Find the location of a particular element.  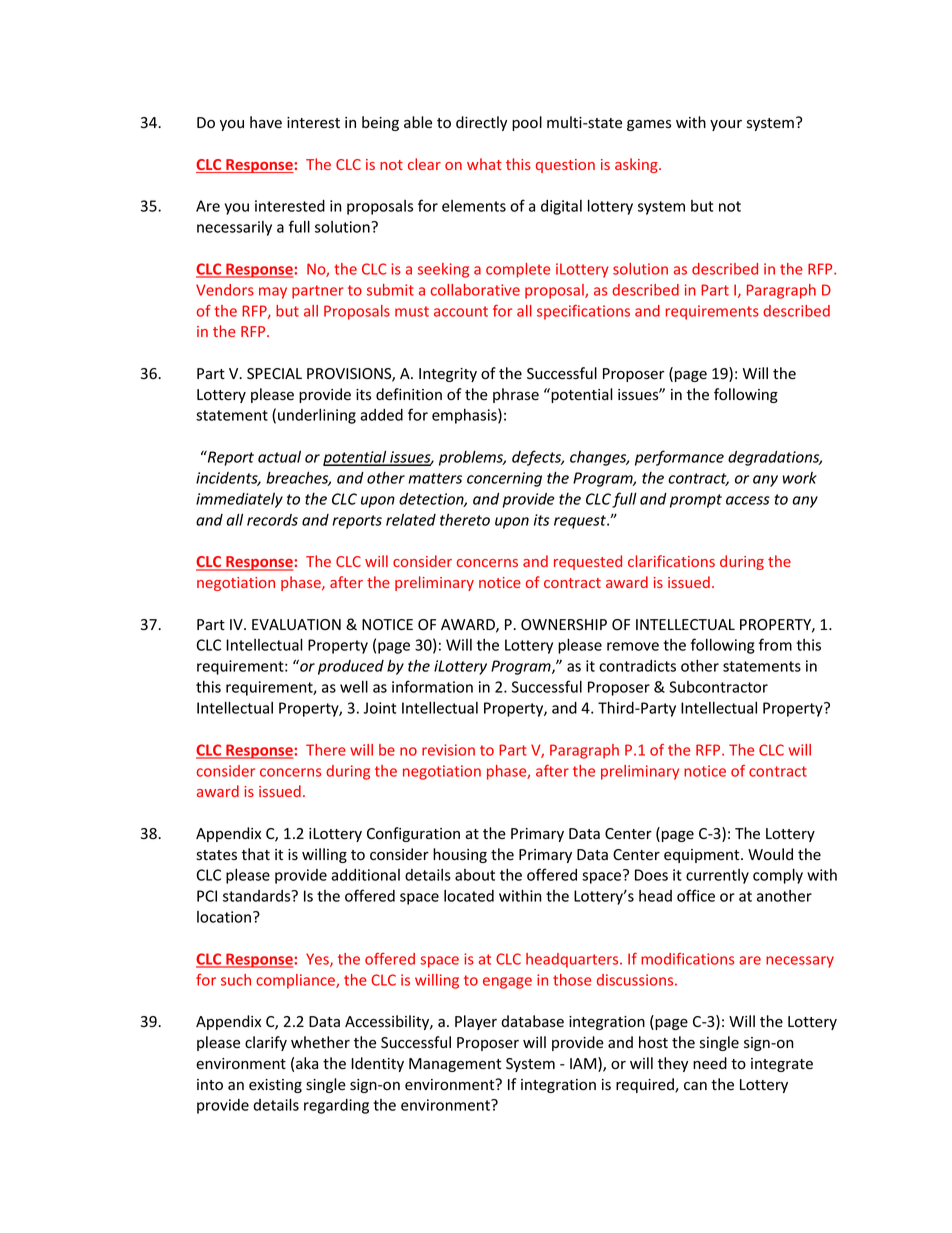

have is located at coordinates (266, 122).
